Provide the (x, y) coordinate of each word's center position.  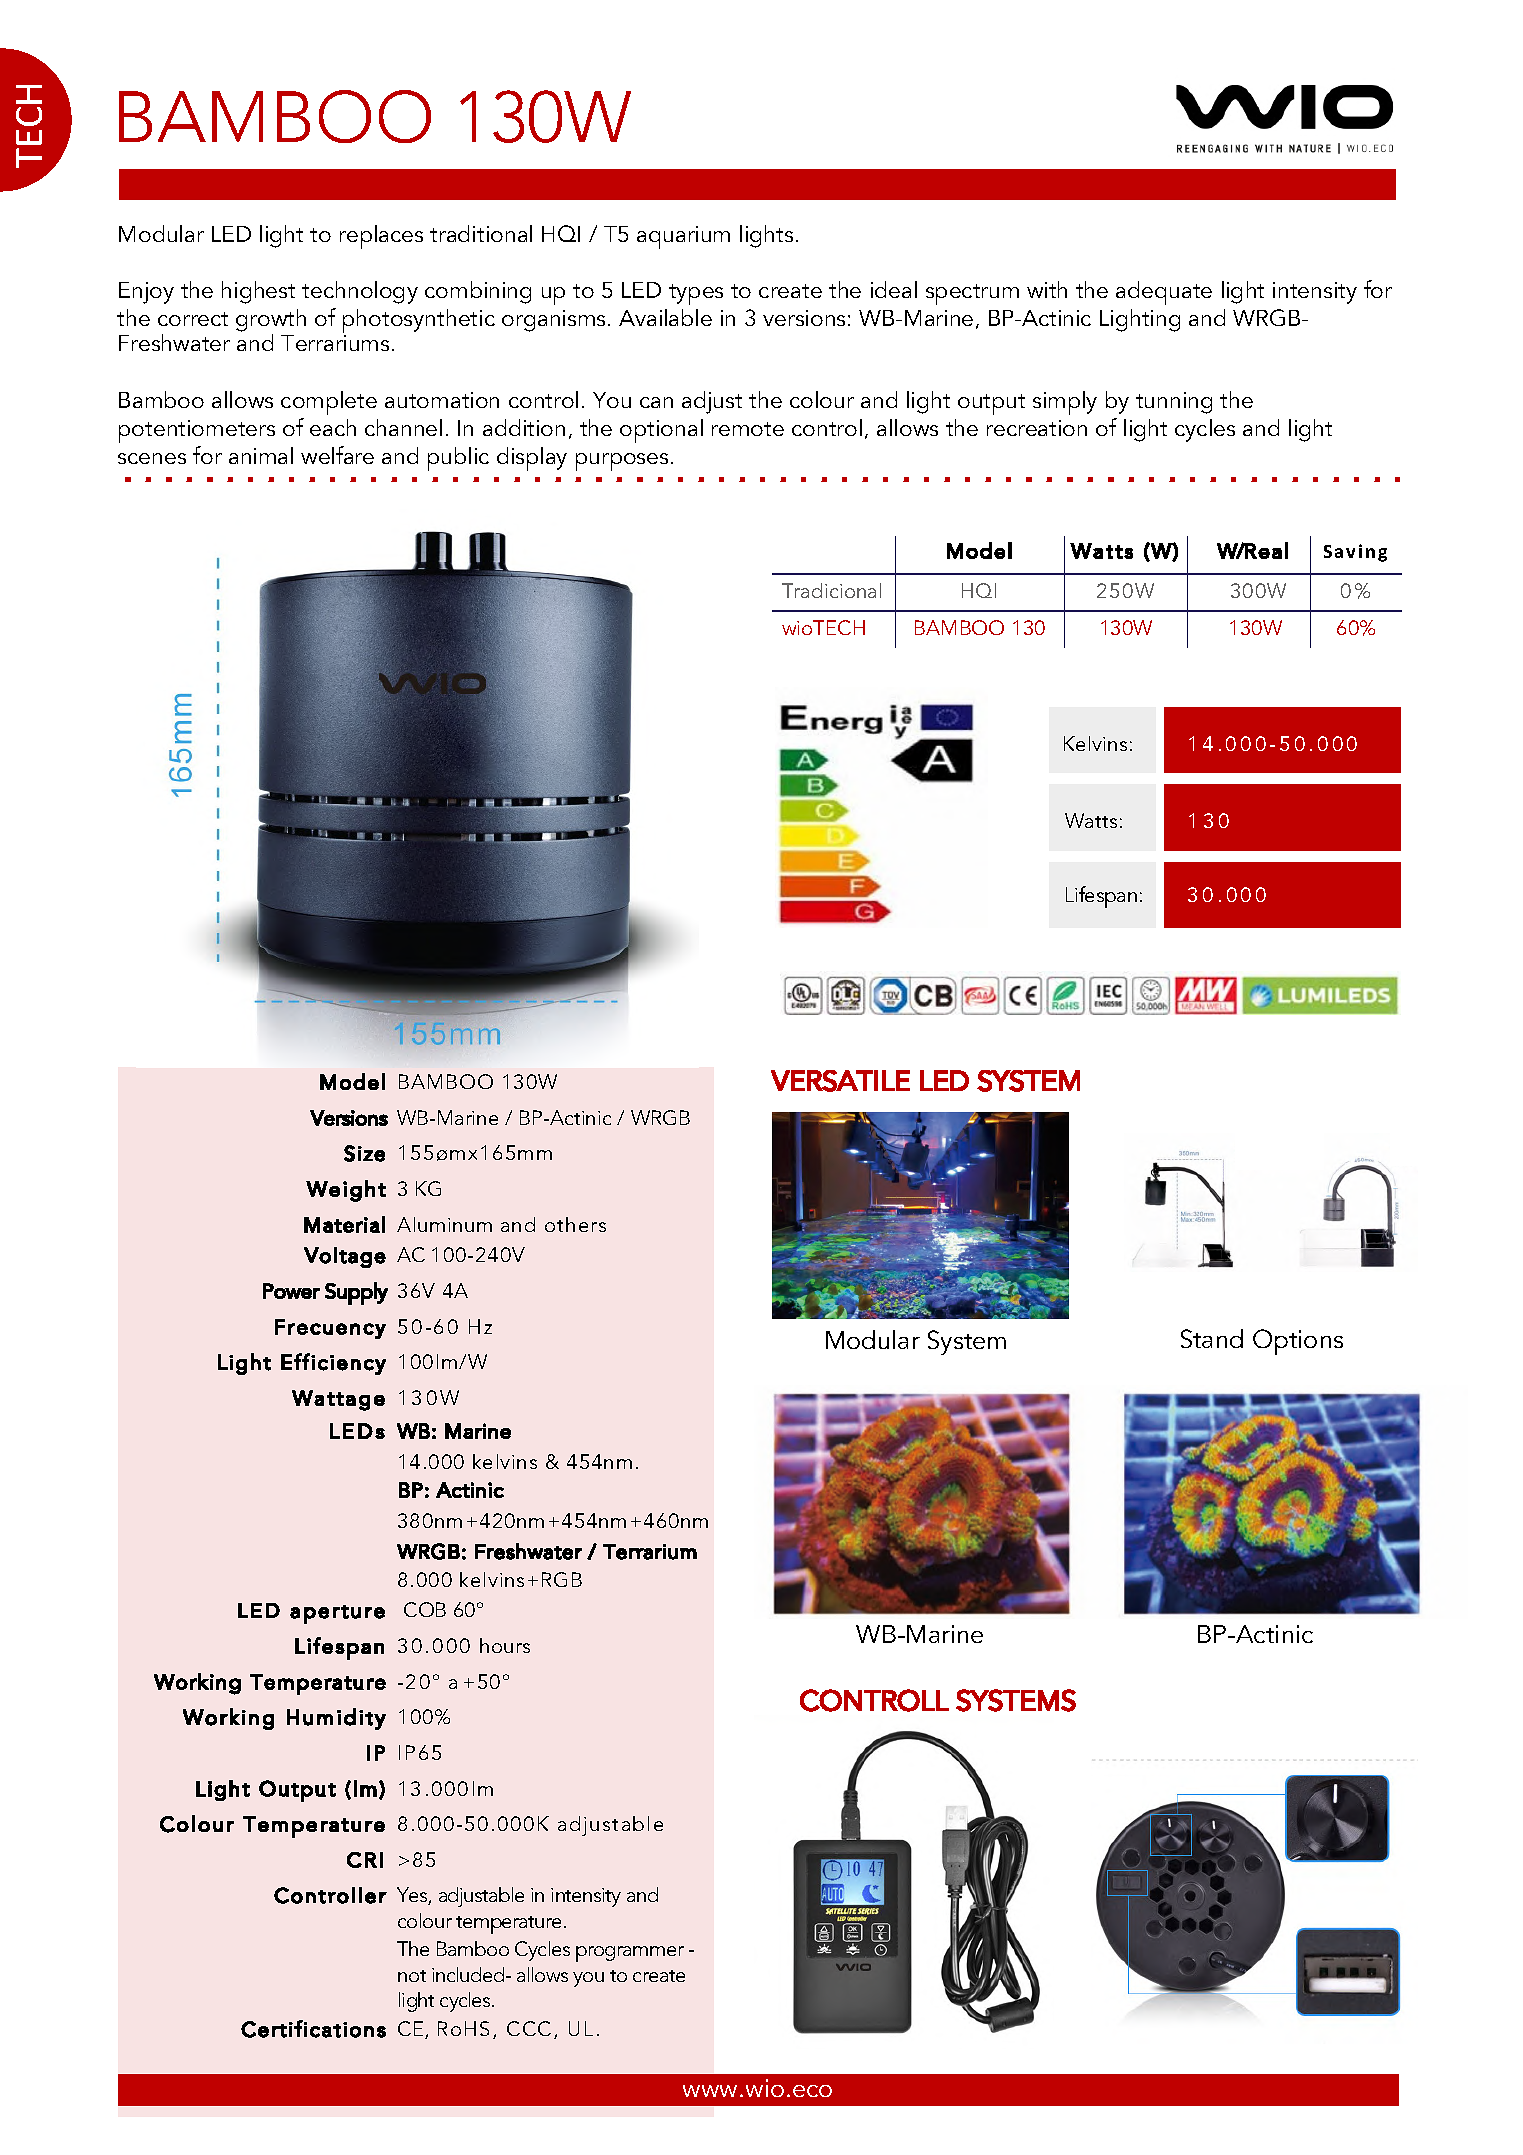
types (696, 294)
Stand (1212, 1338)
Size (364, 1153)
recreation (1037, 428)
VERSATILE (840, 1081)
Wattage (338, 1400)
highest (258, 292)
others (575, 1224)
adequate (1164, 293)
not (412, 1976)
